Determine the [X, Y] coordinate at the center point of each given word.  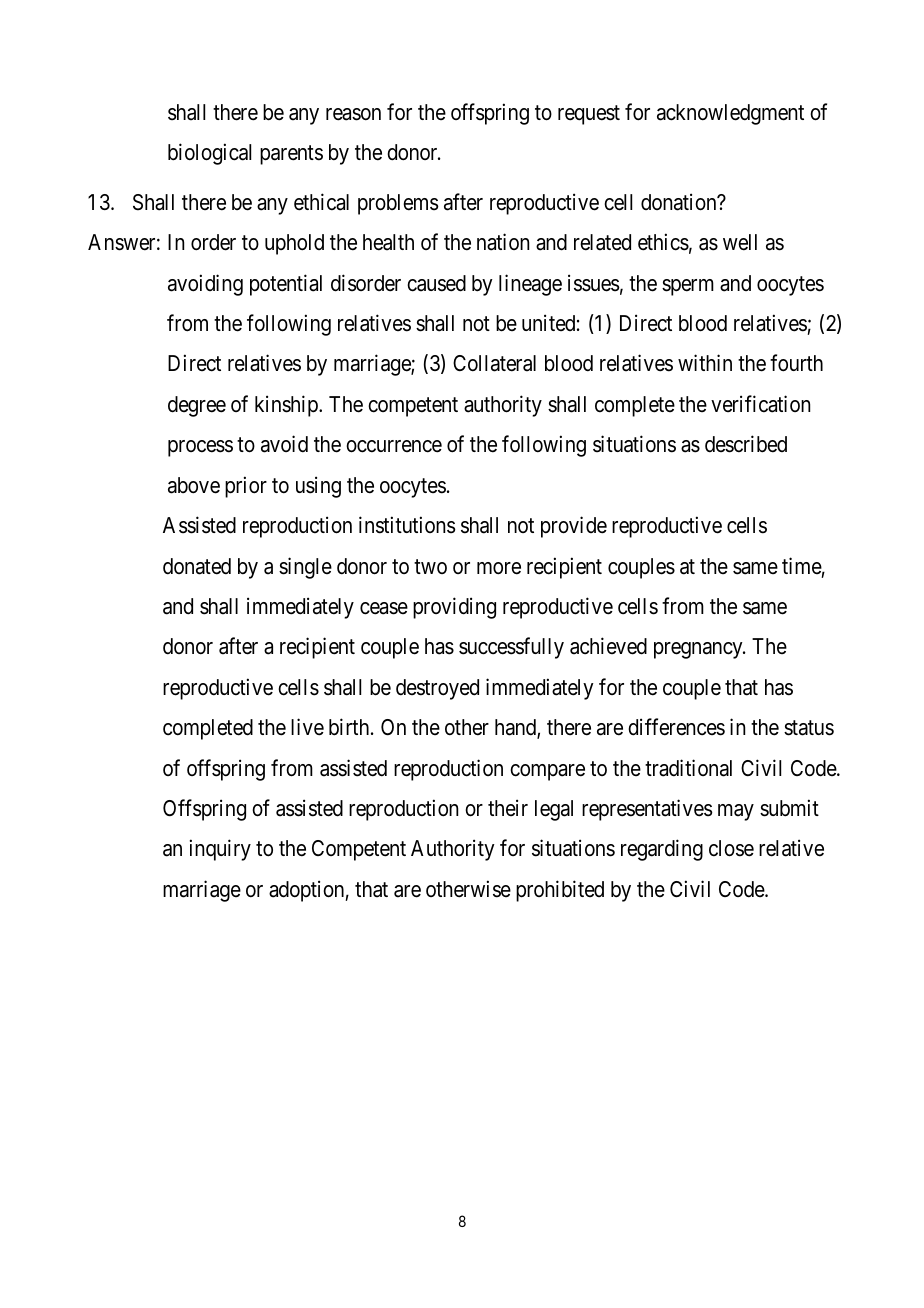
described [746, 444]
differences [676, 727]
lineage [530, 285]
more [499, 568]
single [305, 568]
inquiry [220, 850]
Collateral [494, 363]
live [307, 727]
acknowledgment [730, 114]
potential [286, 285]
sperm [688, 287]
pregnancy [699, 650]
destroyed [437, 689]
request [589, 115]
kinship [287, 406]
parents [291, 155]
